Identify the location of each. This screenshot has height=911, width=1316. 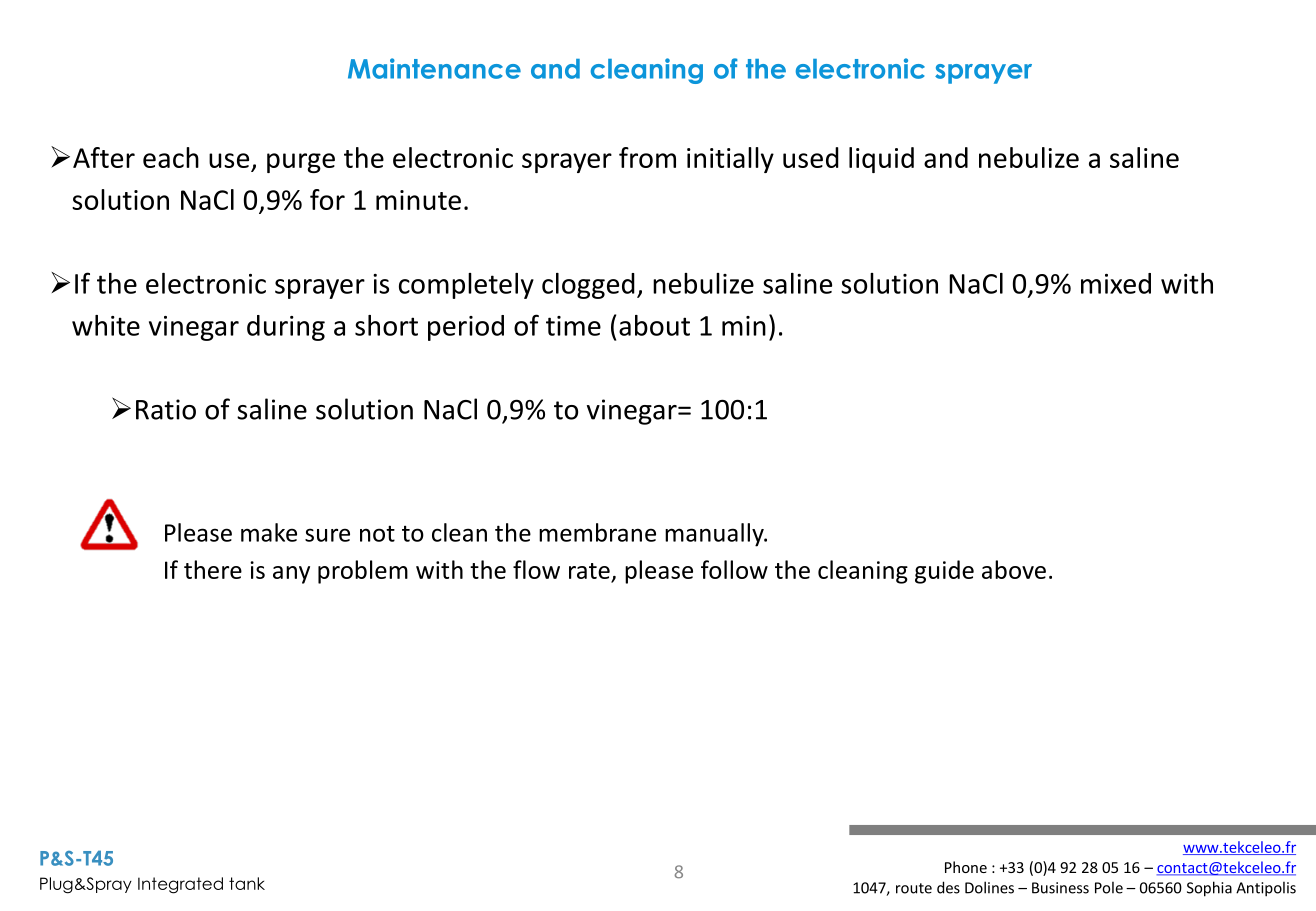
(171, 157).
